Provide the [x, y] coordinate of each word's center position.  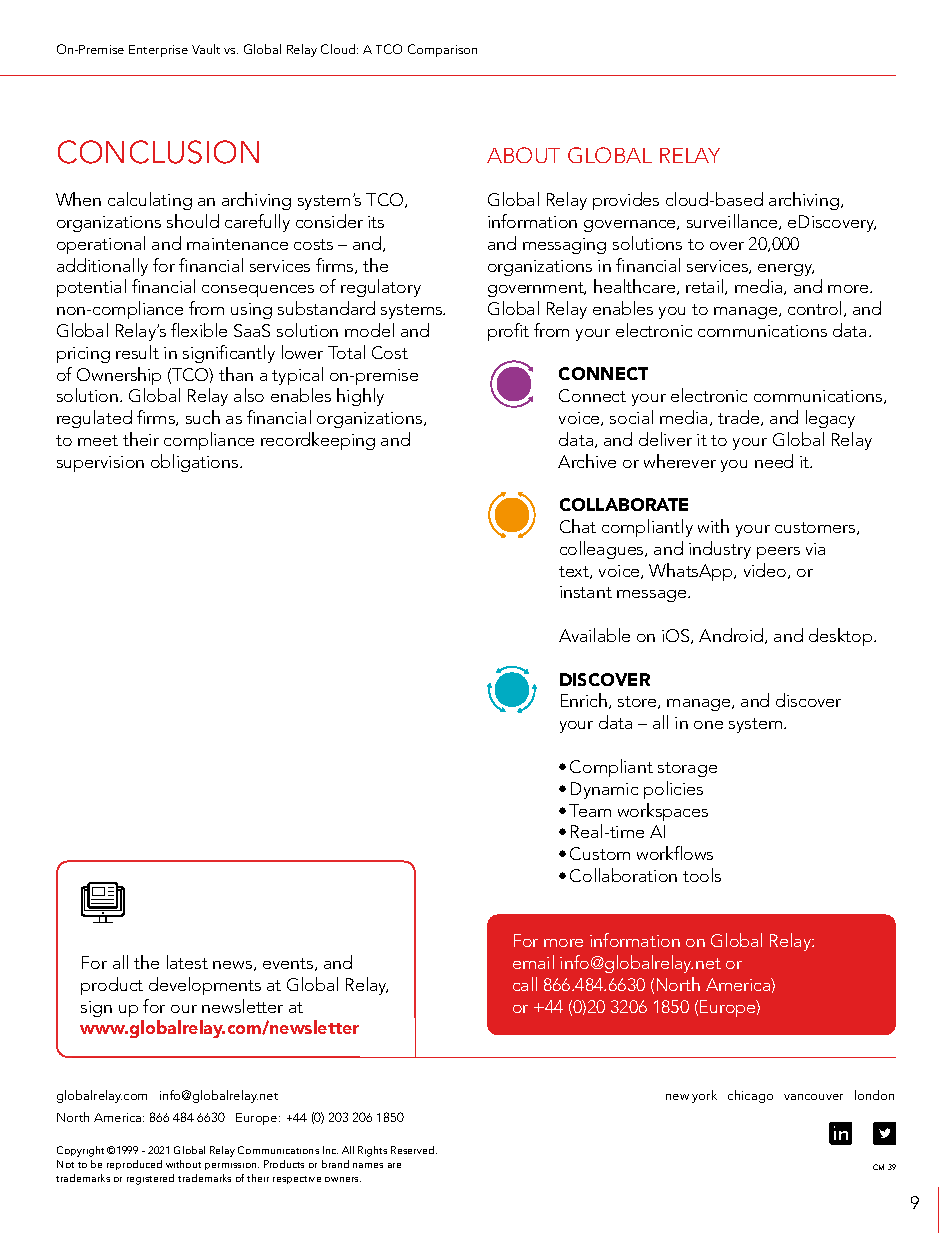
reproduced [134, 1165]
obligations [196, 463]
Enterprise [158, 51]
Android [732, 636]
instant [586, 592]
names [368, 1165]
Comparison [442, 50]
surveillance [733, 222]
